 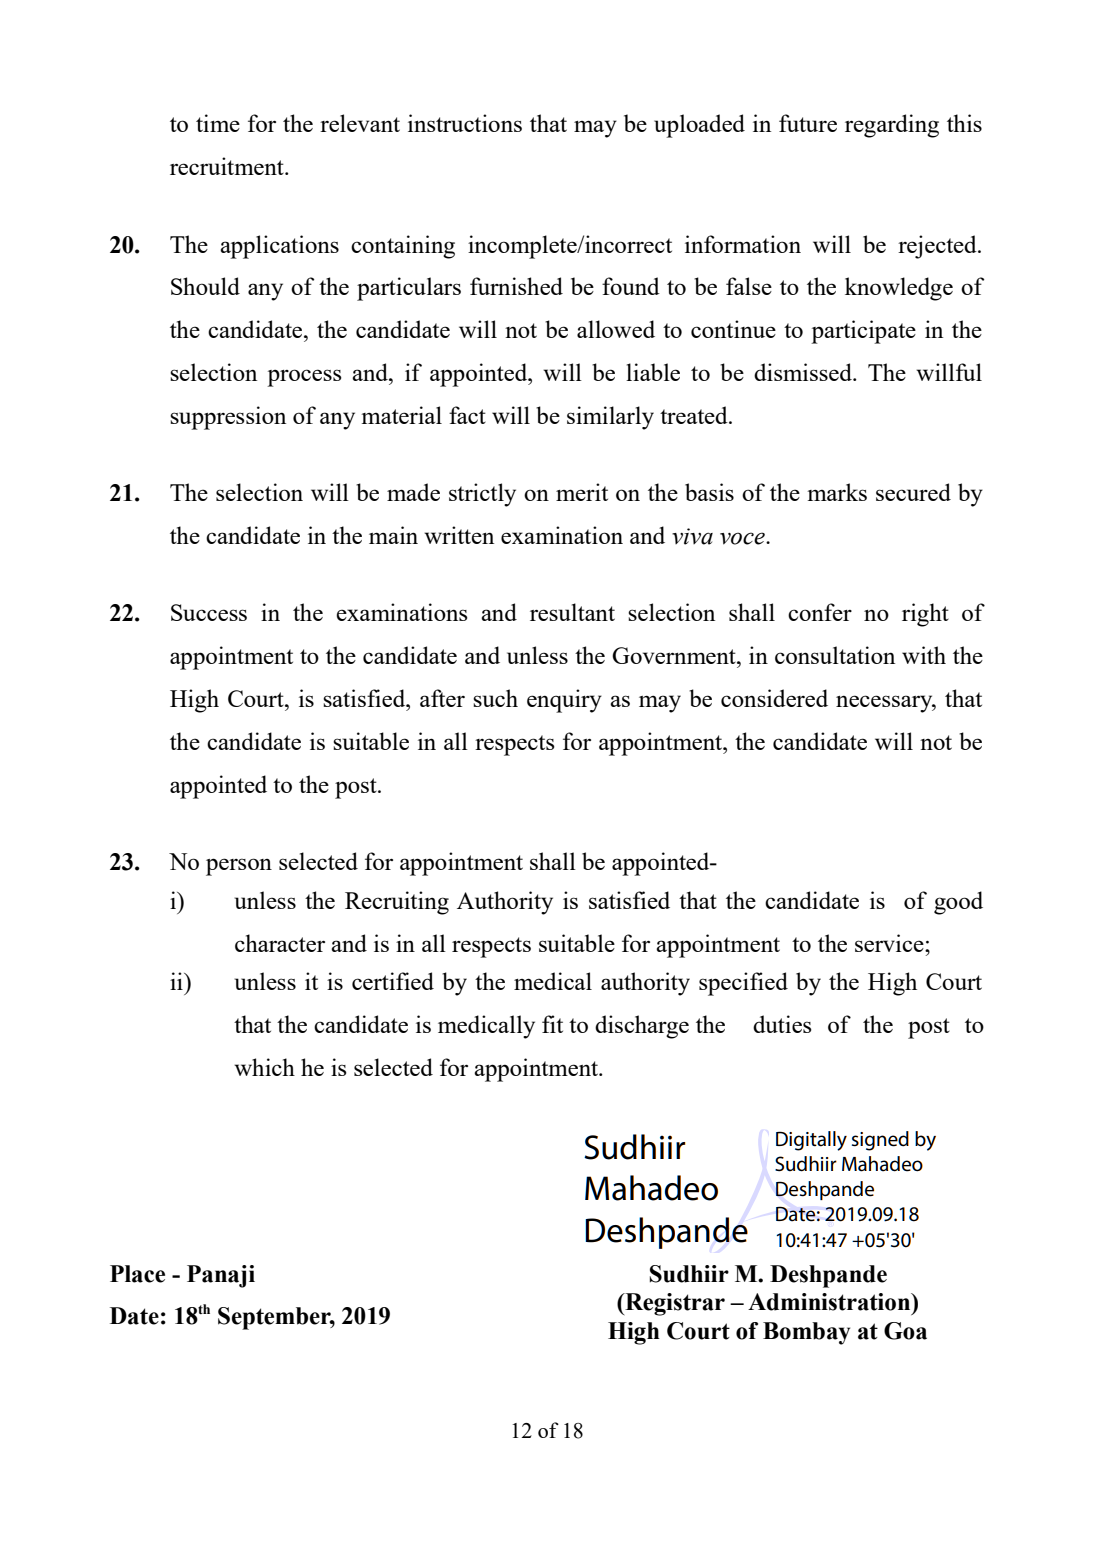 What do you see at coordinates (610, 418) in the screenshot?
I see `similarly` at bounding box center [610, 418].
